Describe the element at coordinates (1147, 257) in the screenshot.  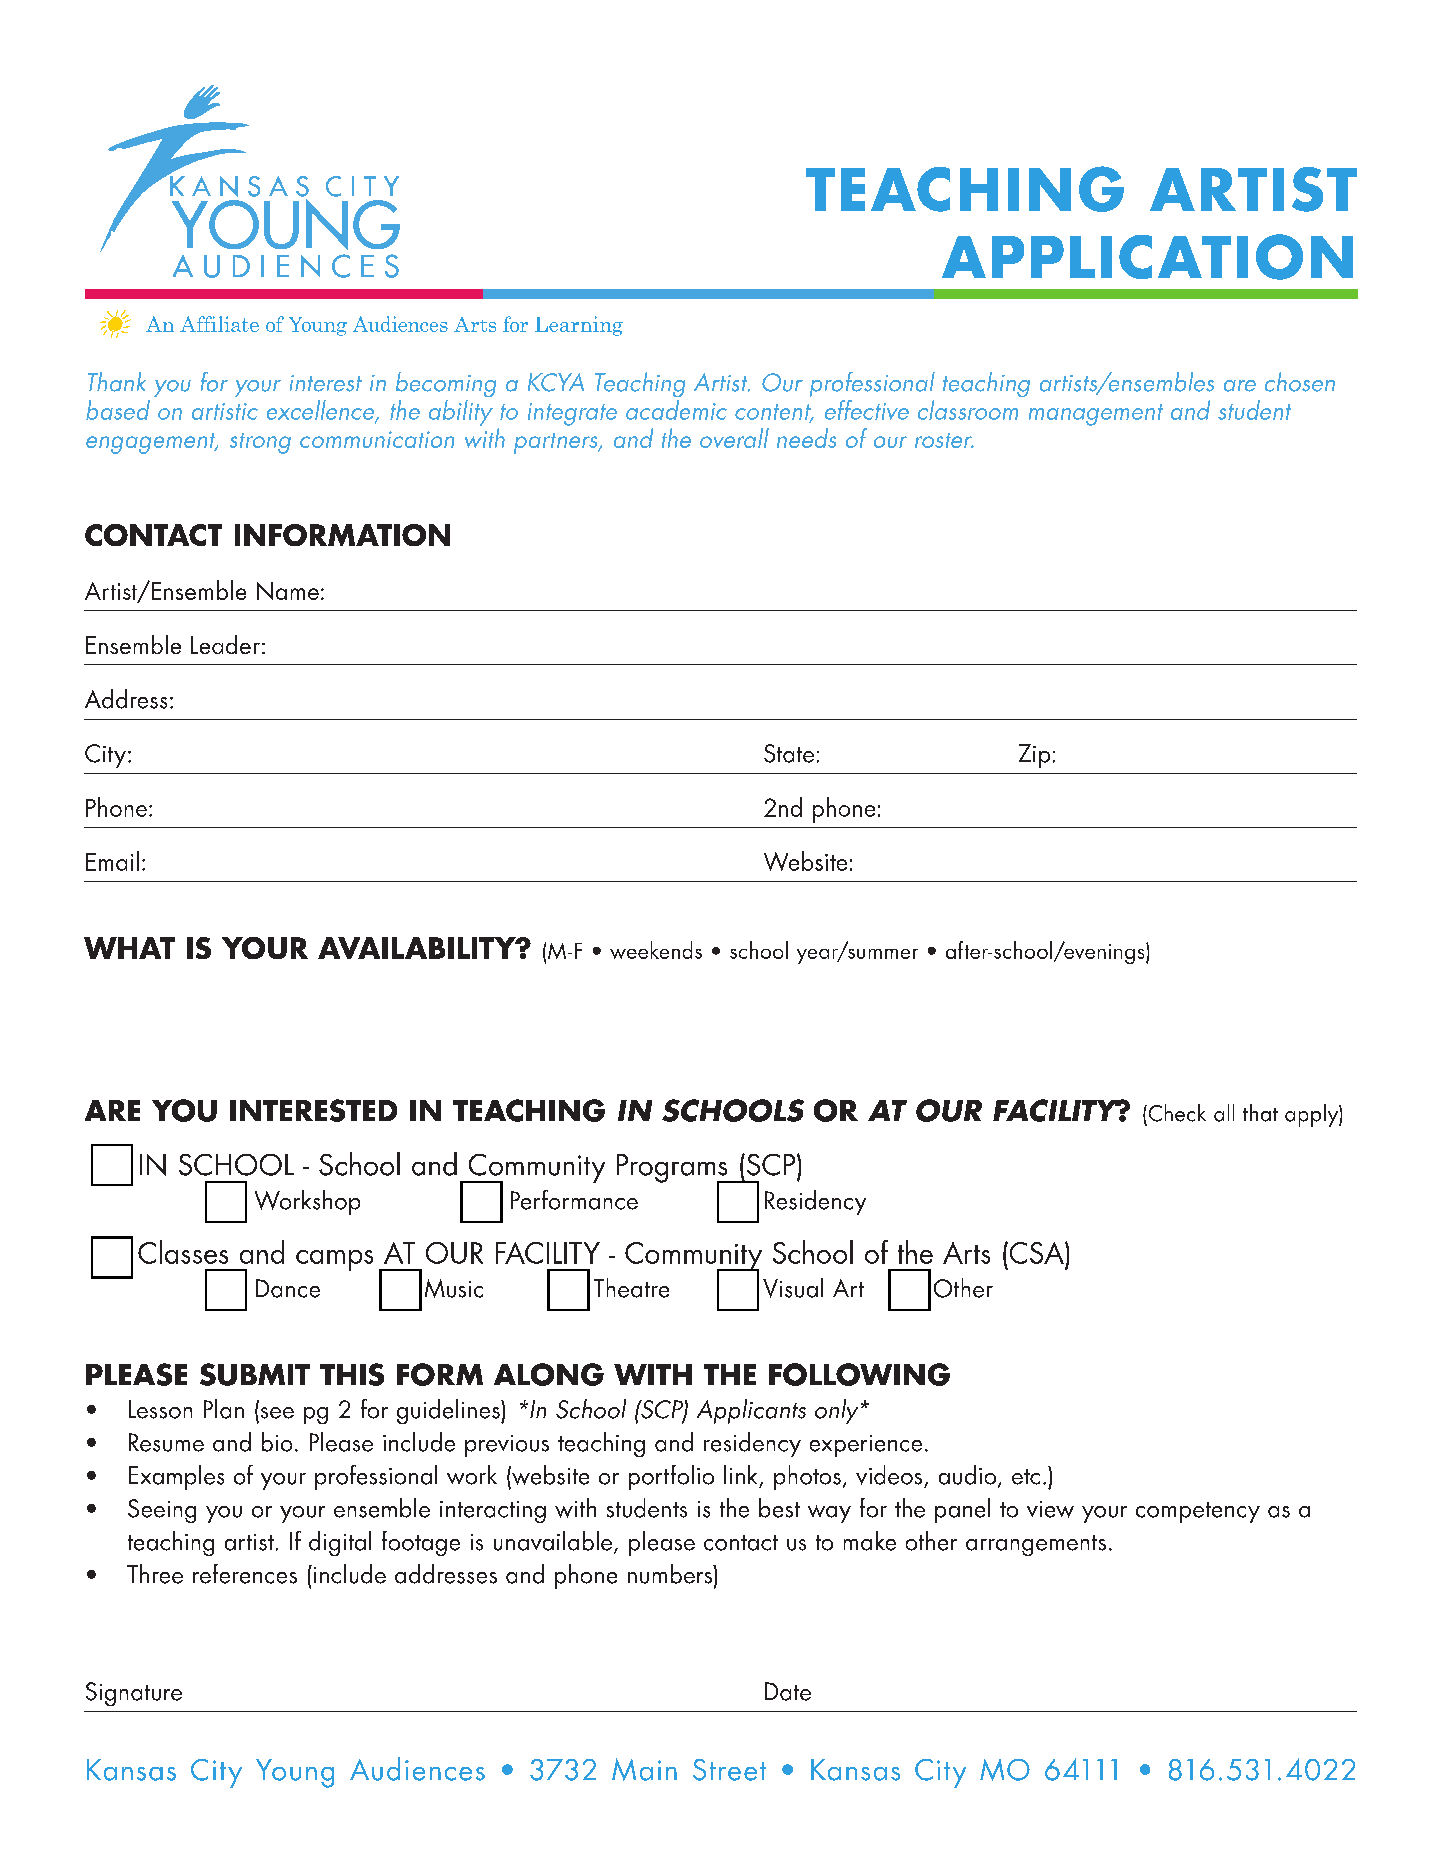
I see `APPLICATION` at that location.
